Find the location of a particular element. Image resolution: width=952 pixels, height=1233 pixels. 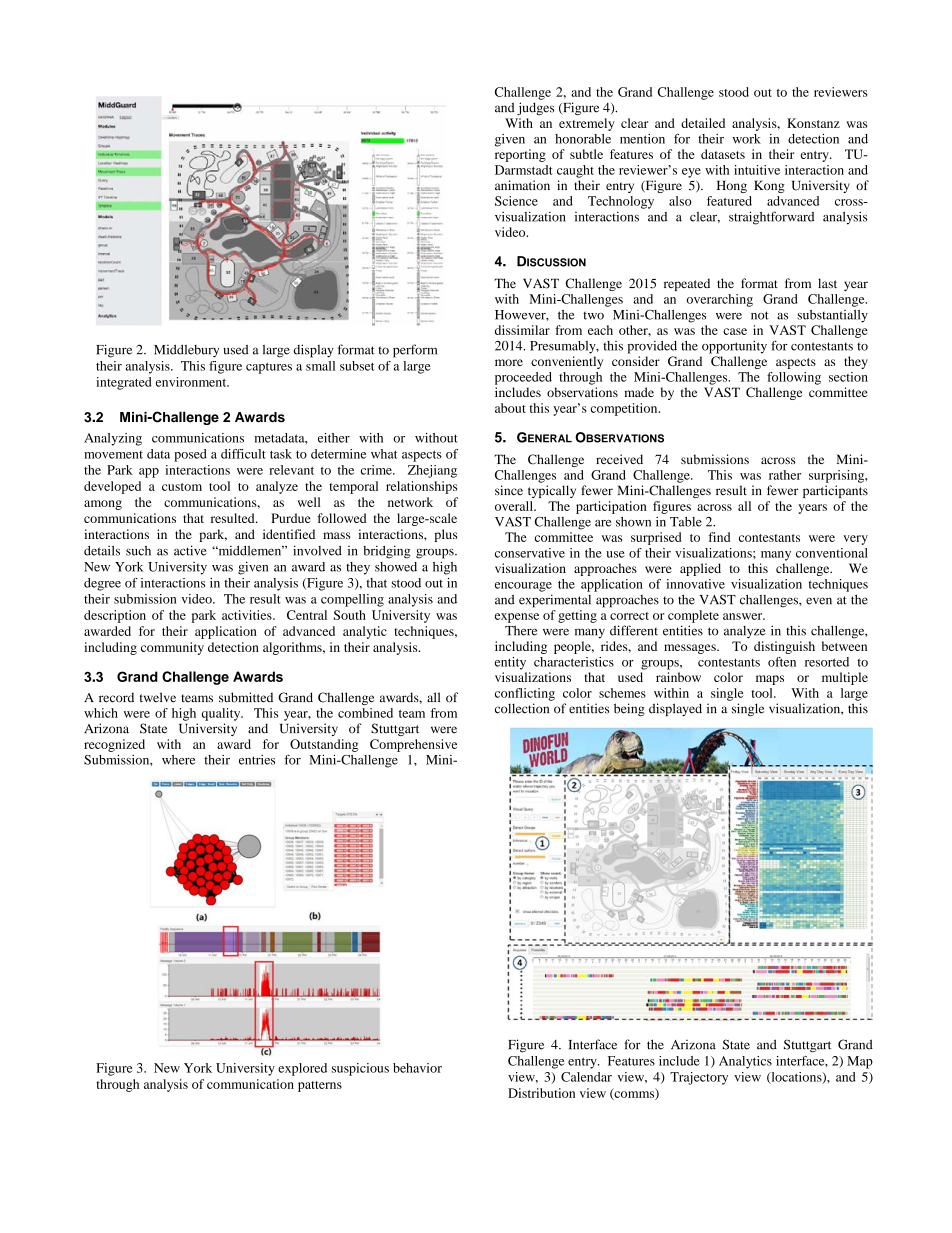

rather is located at coordinates (785, 475).
